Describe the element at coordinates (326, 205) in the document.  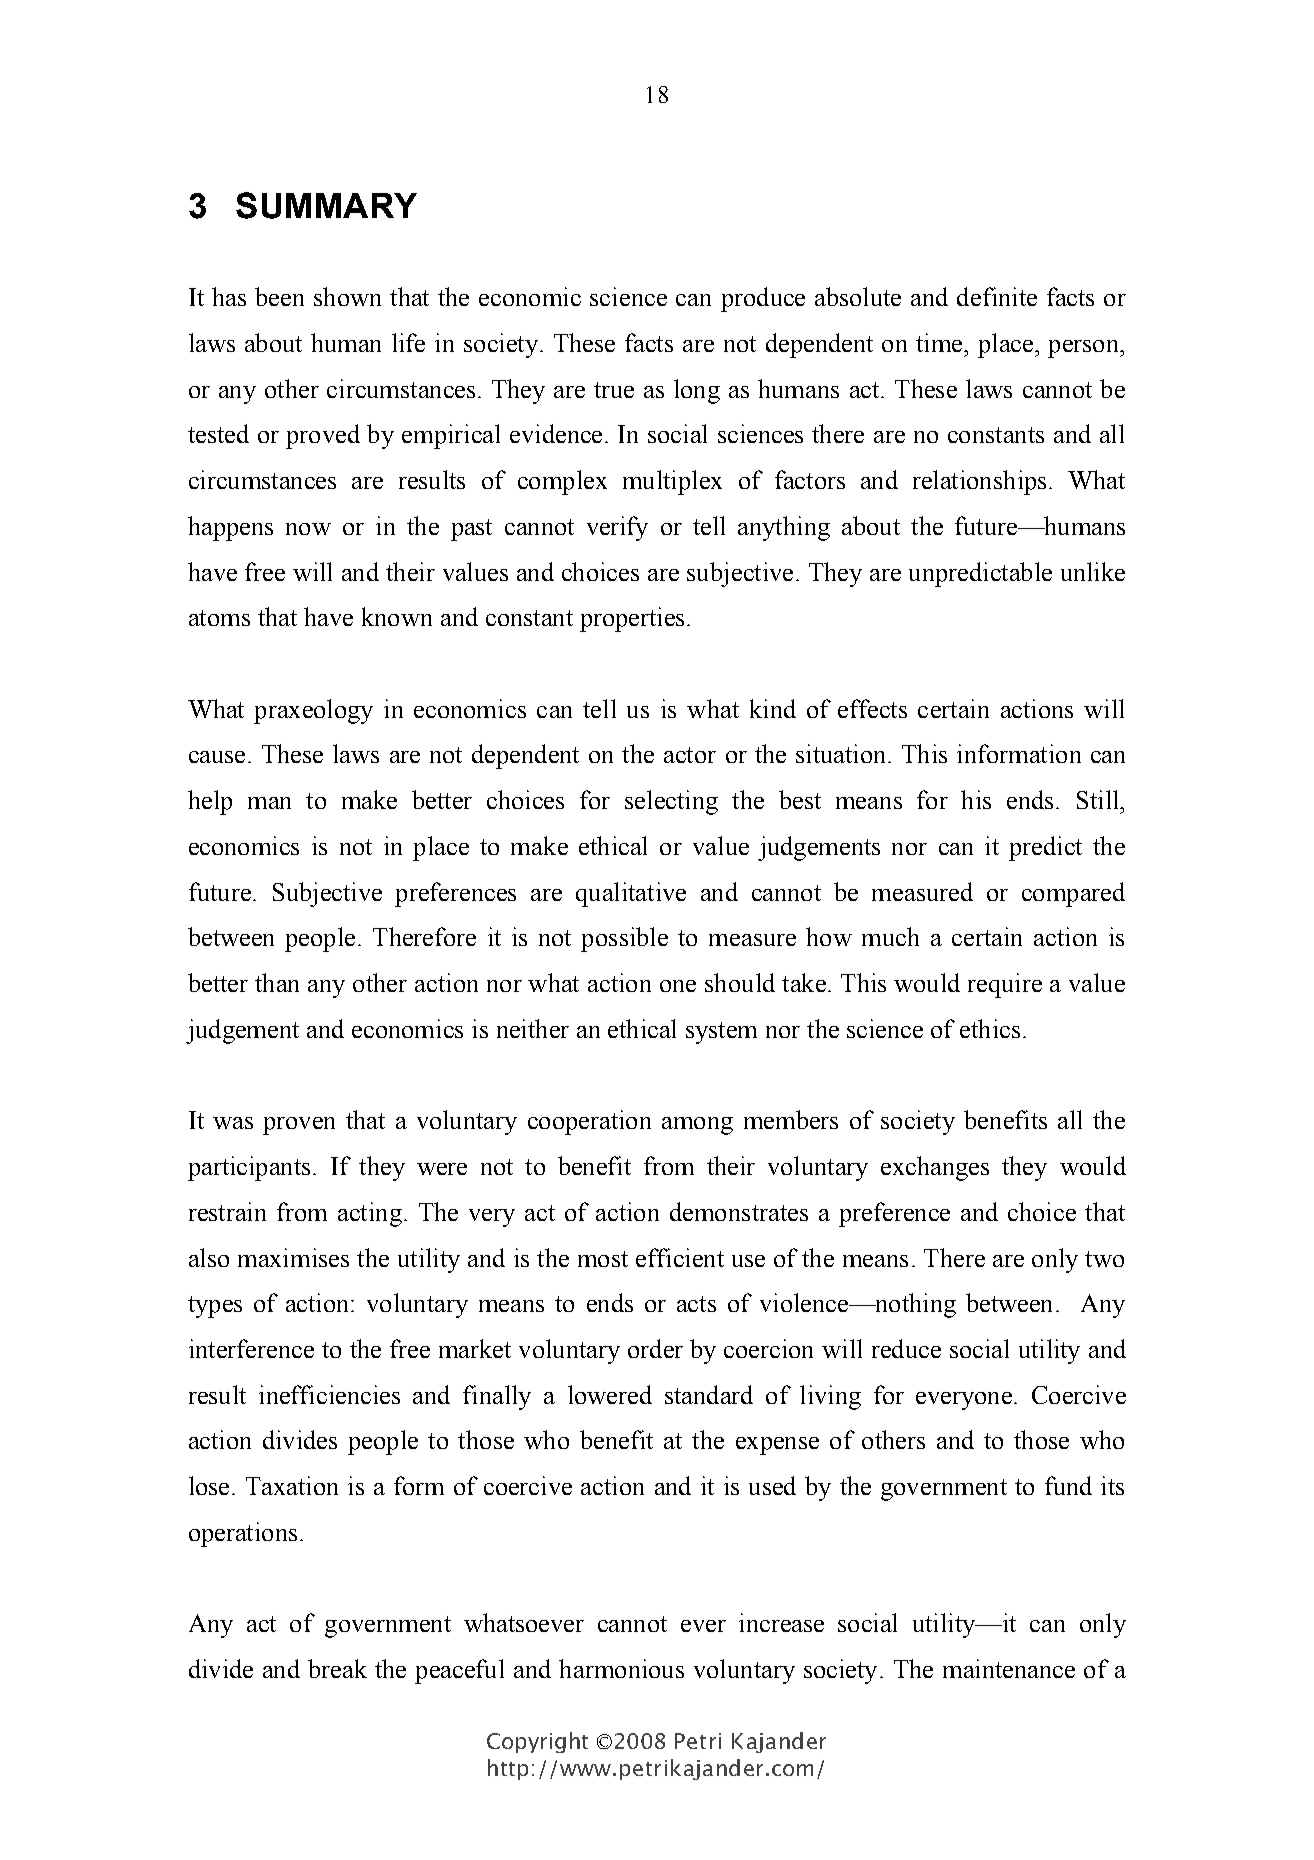
I see `SUMMARY` at that location.
